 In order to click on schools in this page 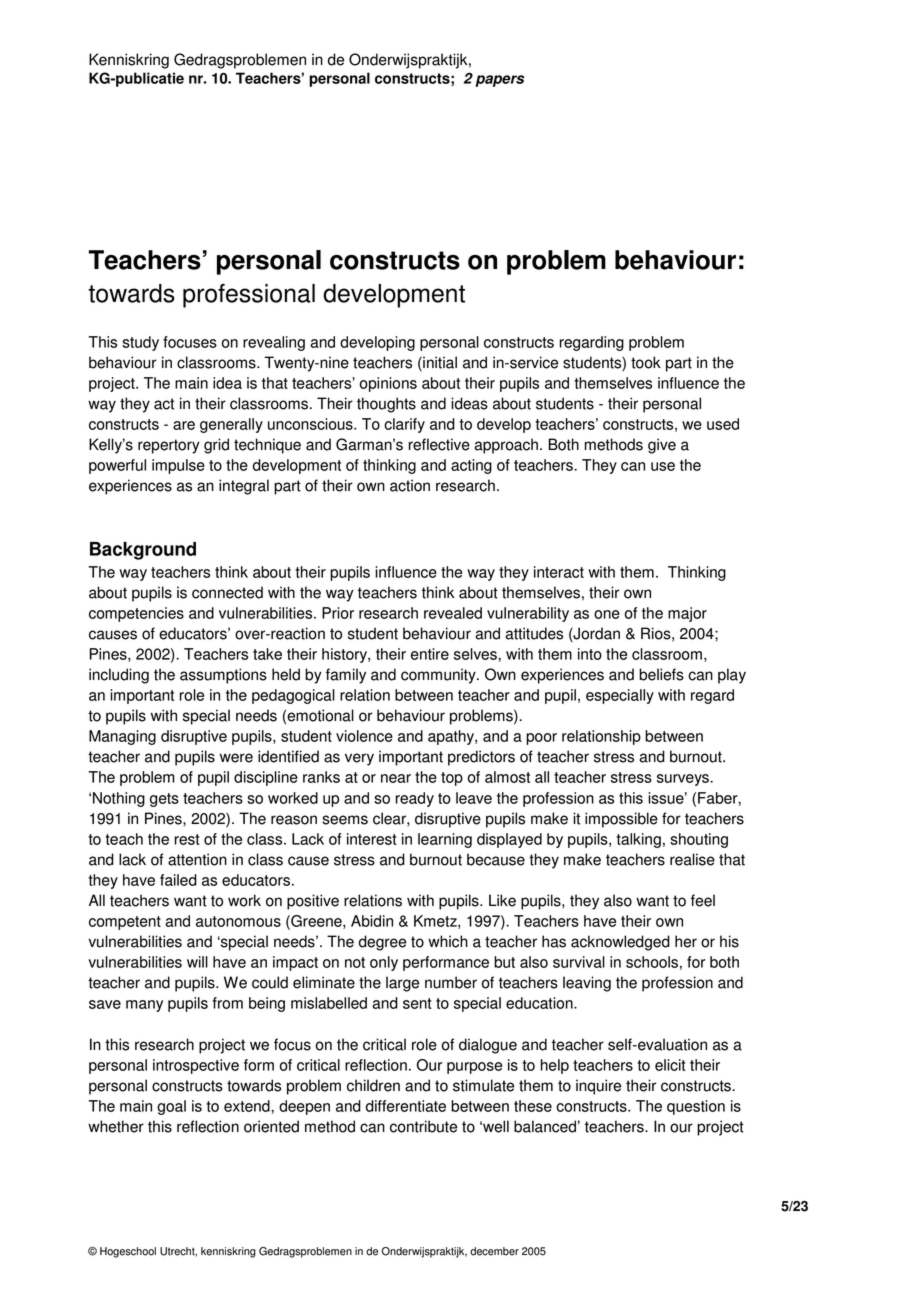, I will do `click(652, 962)`.
